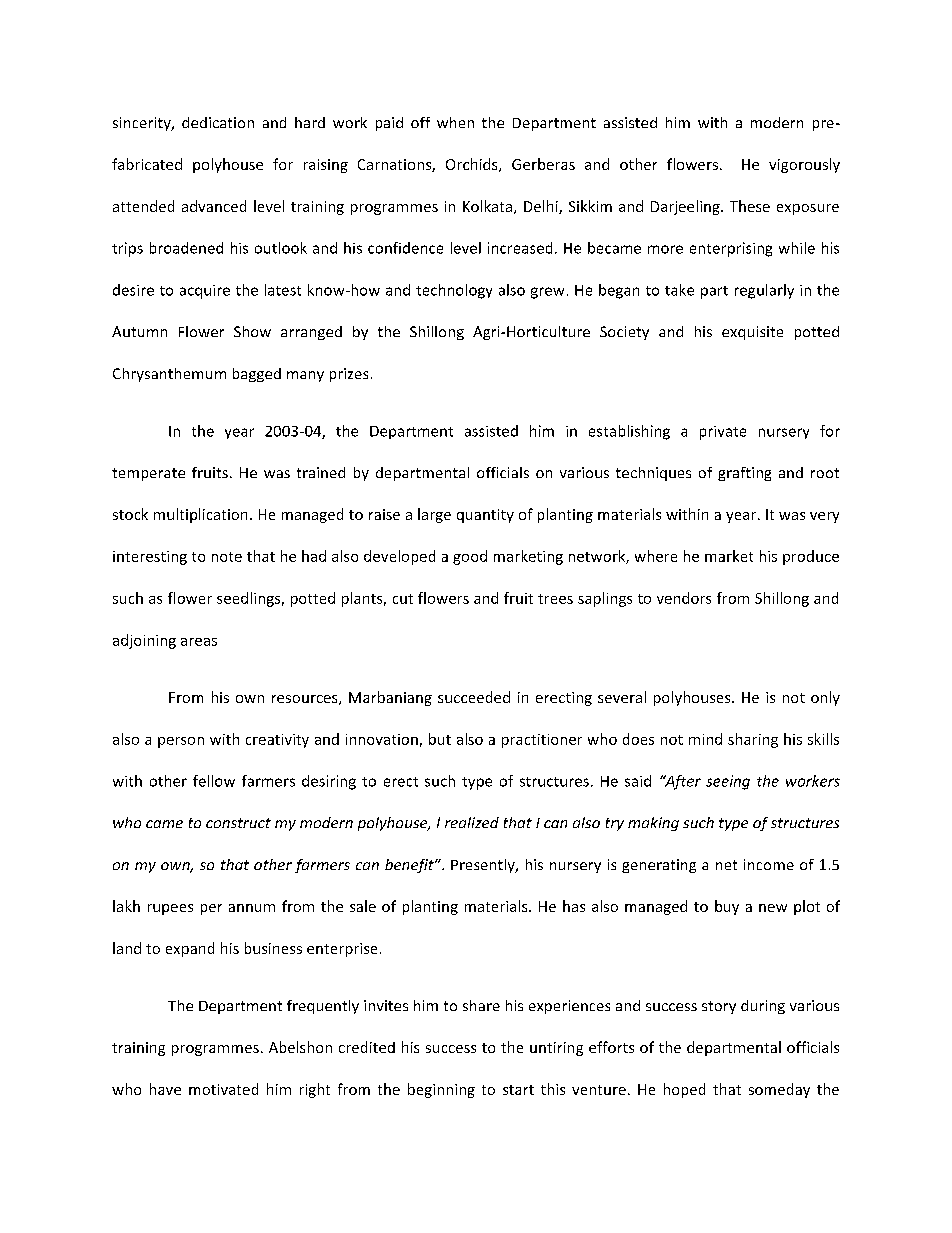  I want to click on multiplication, so click(200, 515).
